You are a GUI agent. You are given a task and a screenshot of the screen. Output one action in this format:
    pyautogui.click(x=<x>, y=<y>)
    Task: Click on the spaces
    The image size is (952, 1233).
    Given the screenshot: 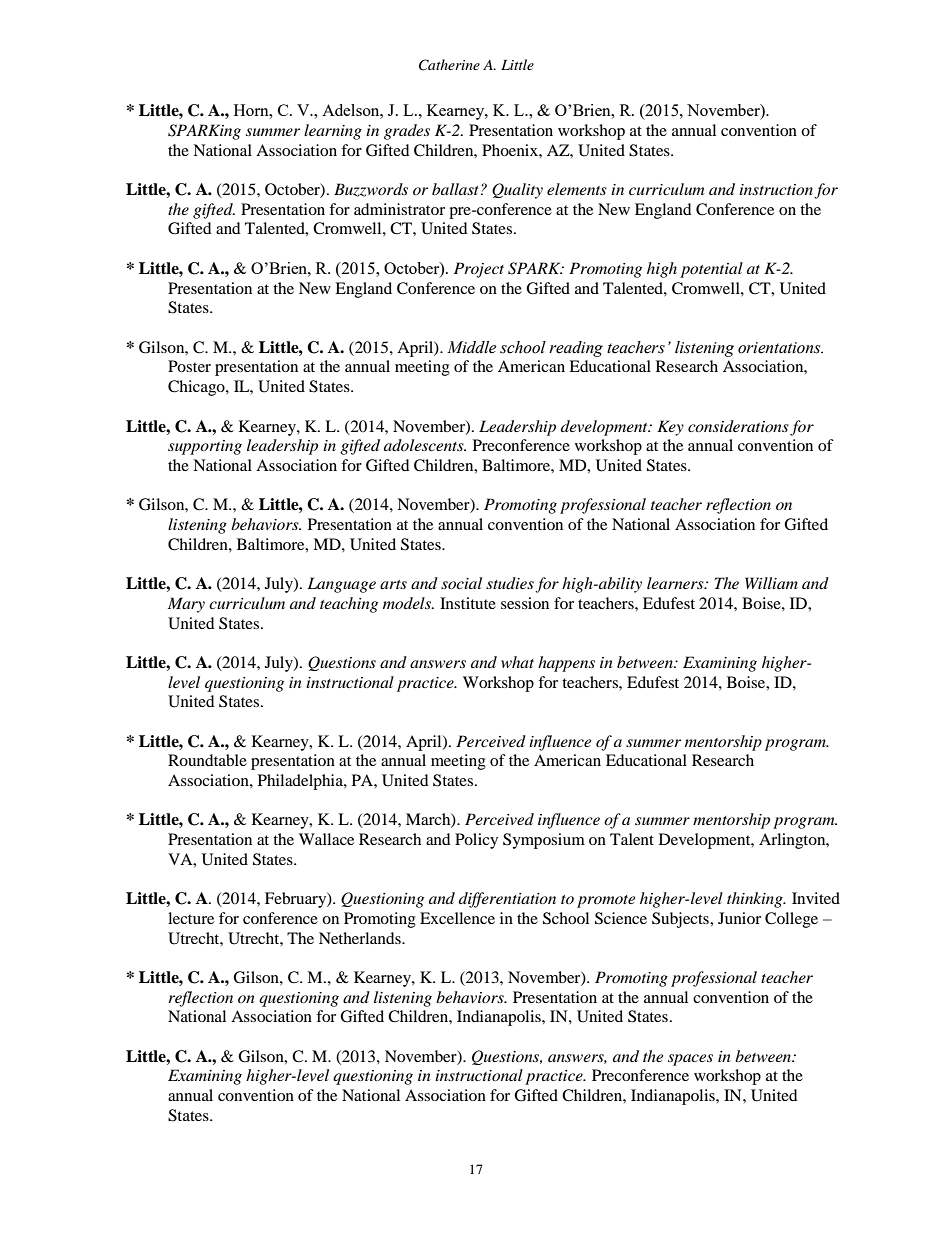 What is the action you would take?
    pyautogui.click(x=690, y=1060)
